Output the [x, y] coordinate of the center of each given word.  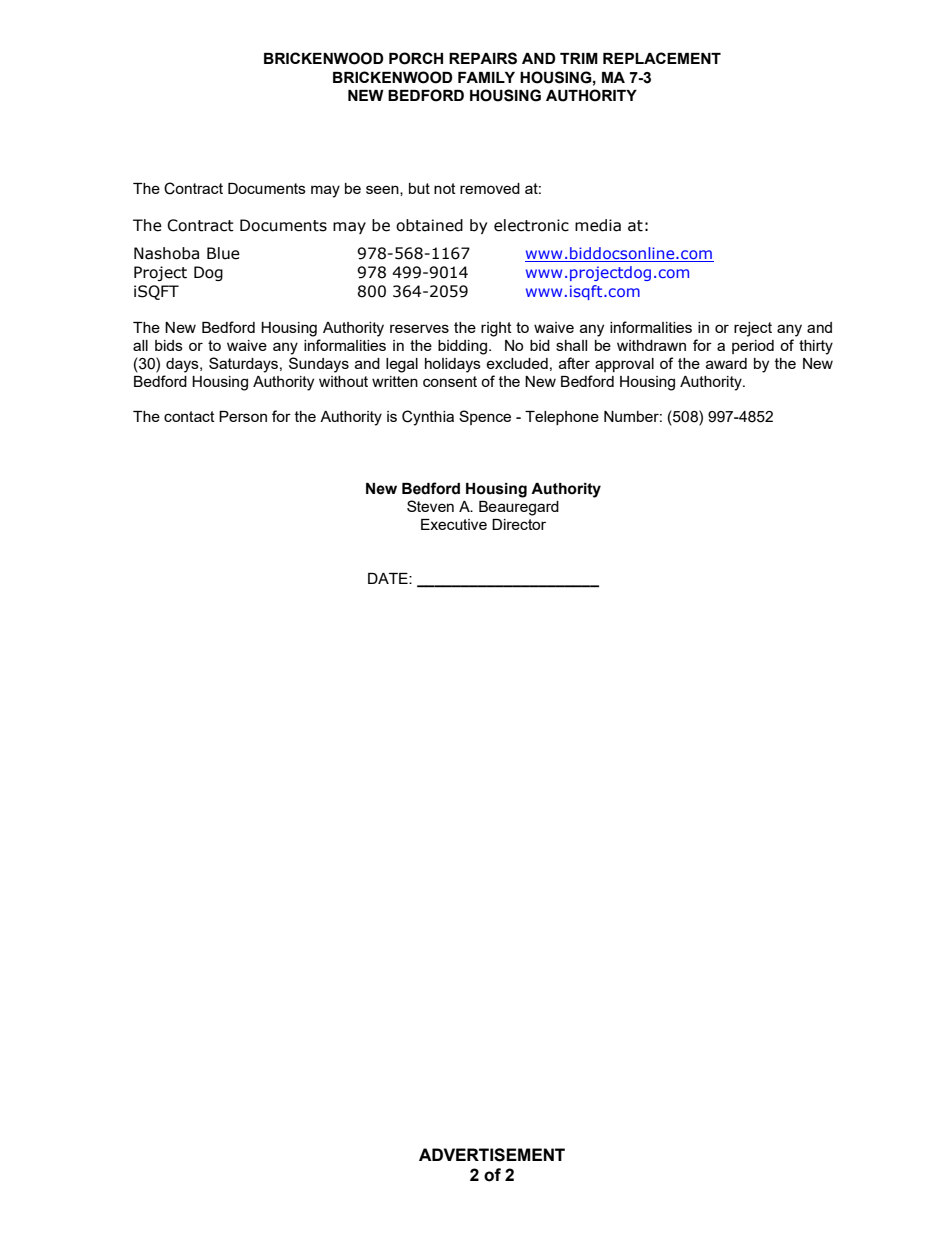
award [726, 363]
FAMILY [486, 77]
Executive [454, 524]
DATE [389, 578]
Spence [485, 417]
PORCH [416, 58]
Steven [430, 506]
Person [243, 416]
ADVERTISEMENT [492, 1155]
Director [519, 524]
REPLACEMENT [662, 58]
